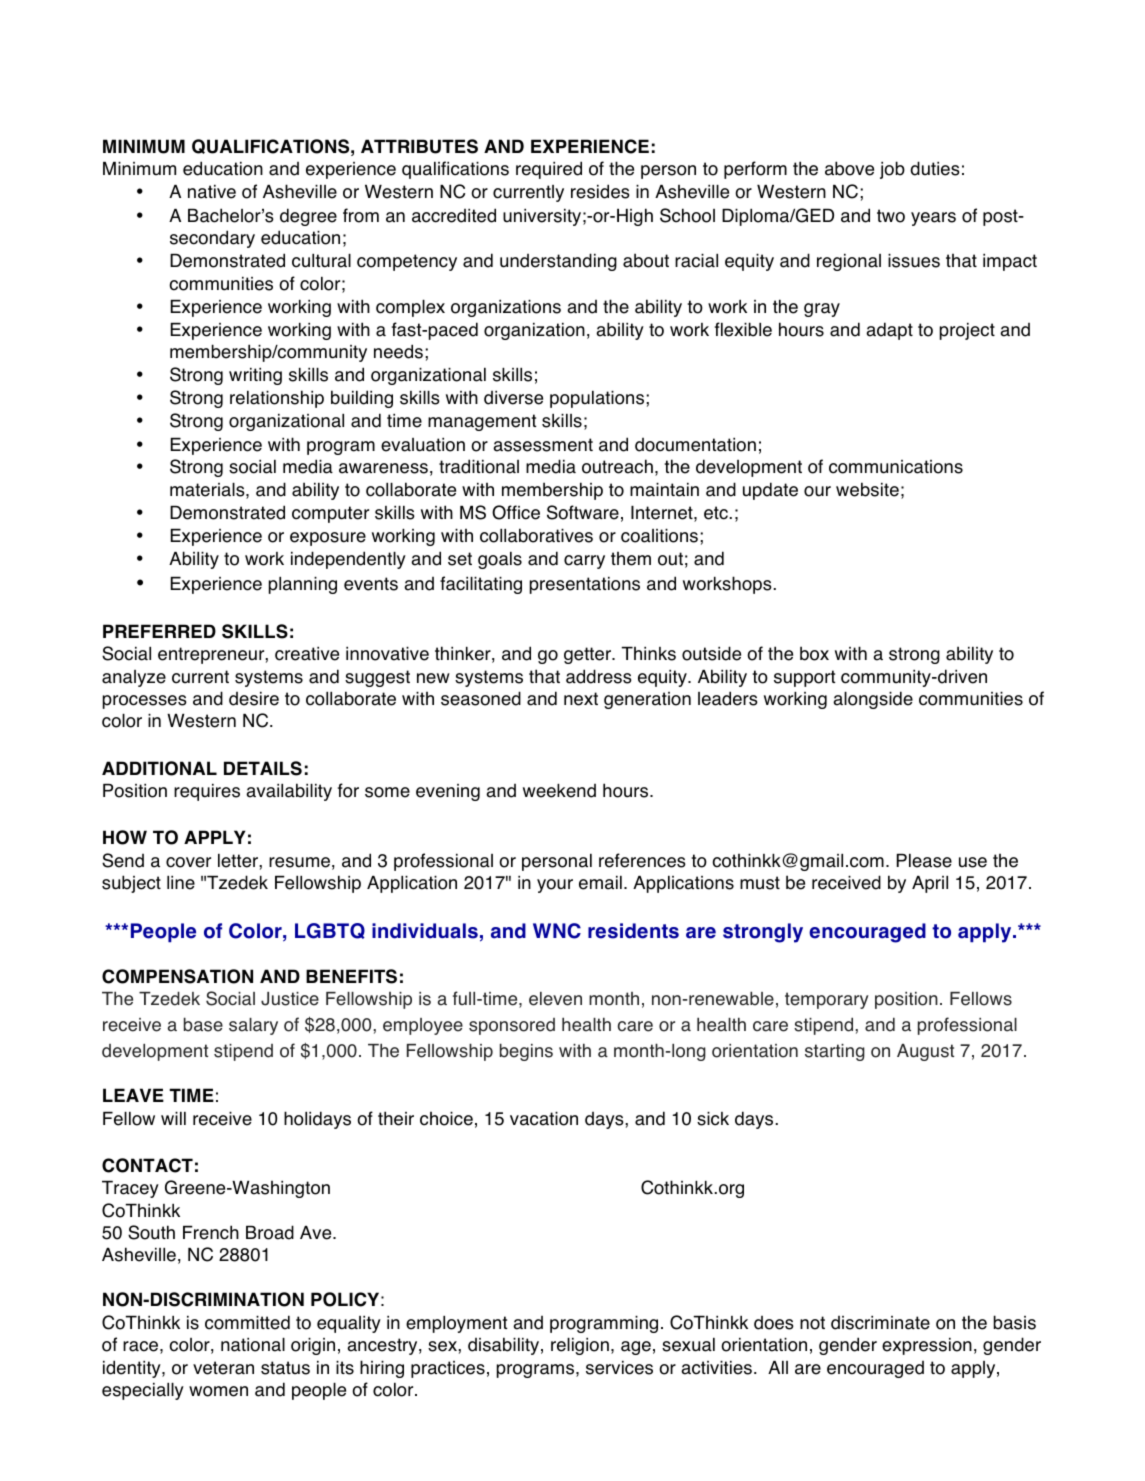  Describe the element at coordinates (924, 861) in the screenshot. I see `Please` at that location.
